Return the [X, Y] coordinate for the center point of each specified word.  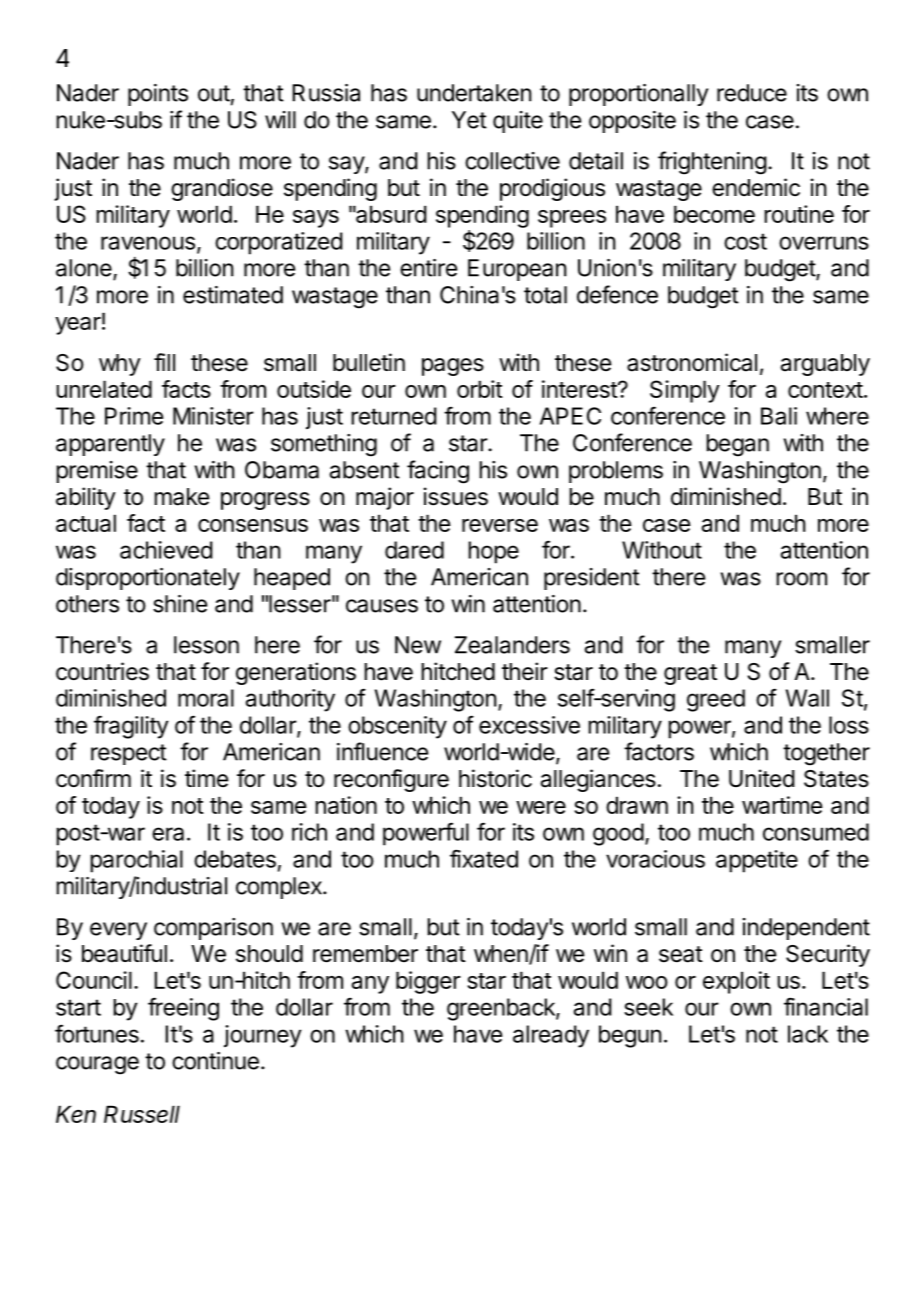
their [525, 671]
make [181, 497]
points [158, 95]
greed [716, 700]
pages [453, 367]
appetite [757, 861]
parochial [136, 861]
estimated [233, 295]
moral [206, 698]
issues [456, 496]
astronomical [692, 362]
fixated [484, 858]
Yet [469, 120]
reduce [752, 93]
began [737, 445]
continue [215, 1061]
